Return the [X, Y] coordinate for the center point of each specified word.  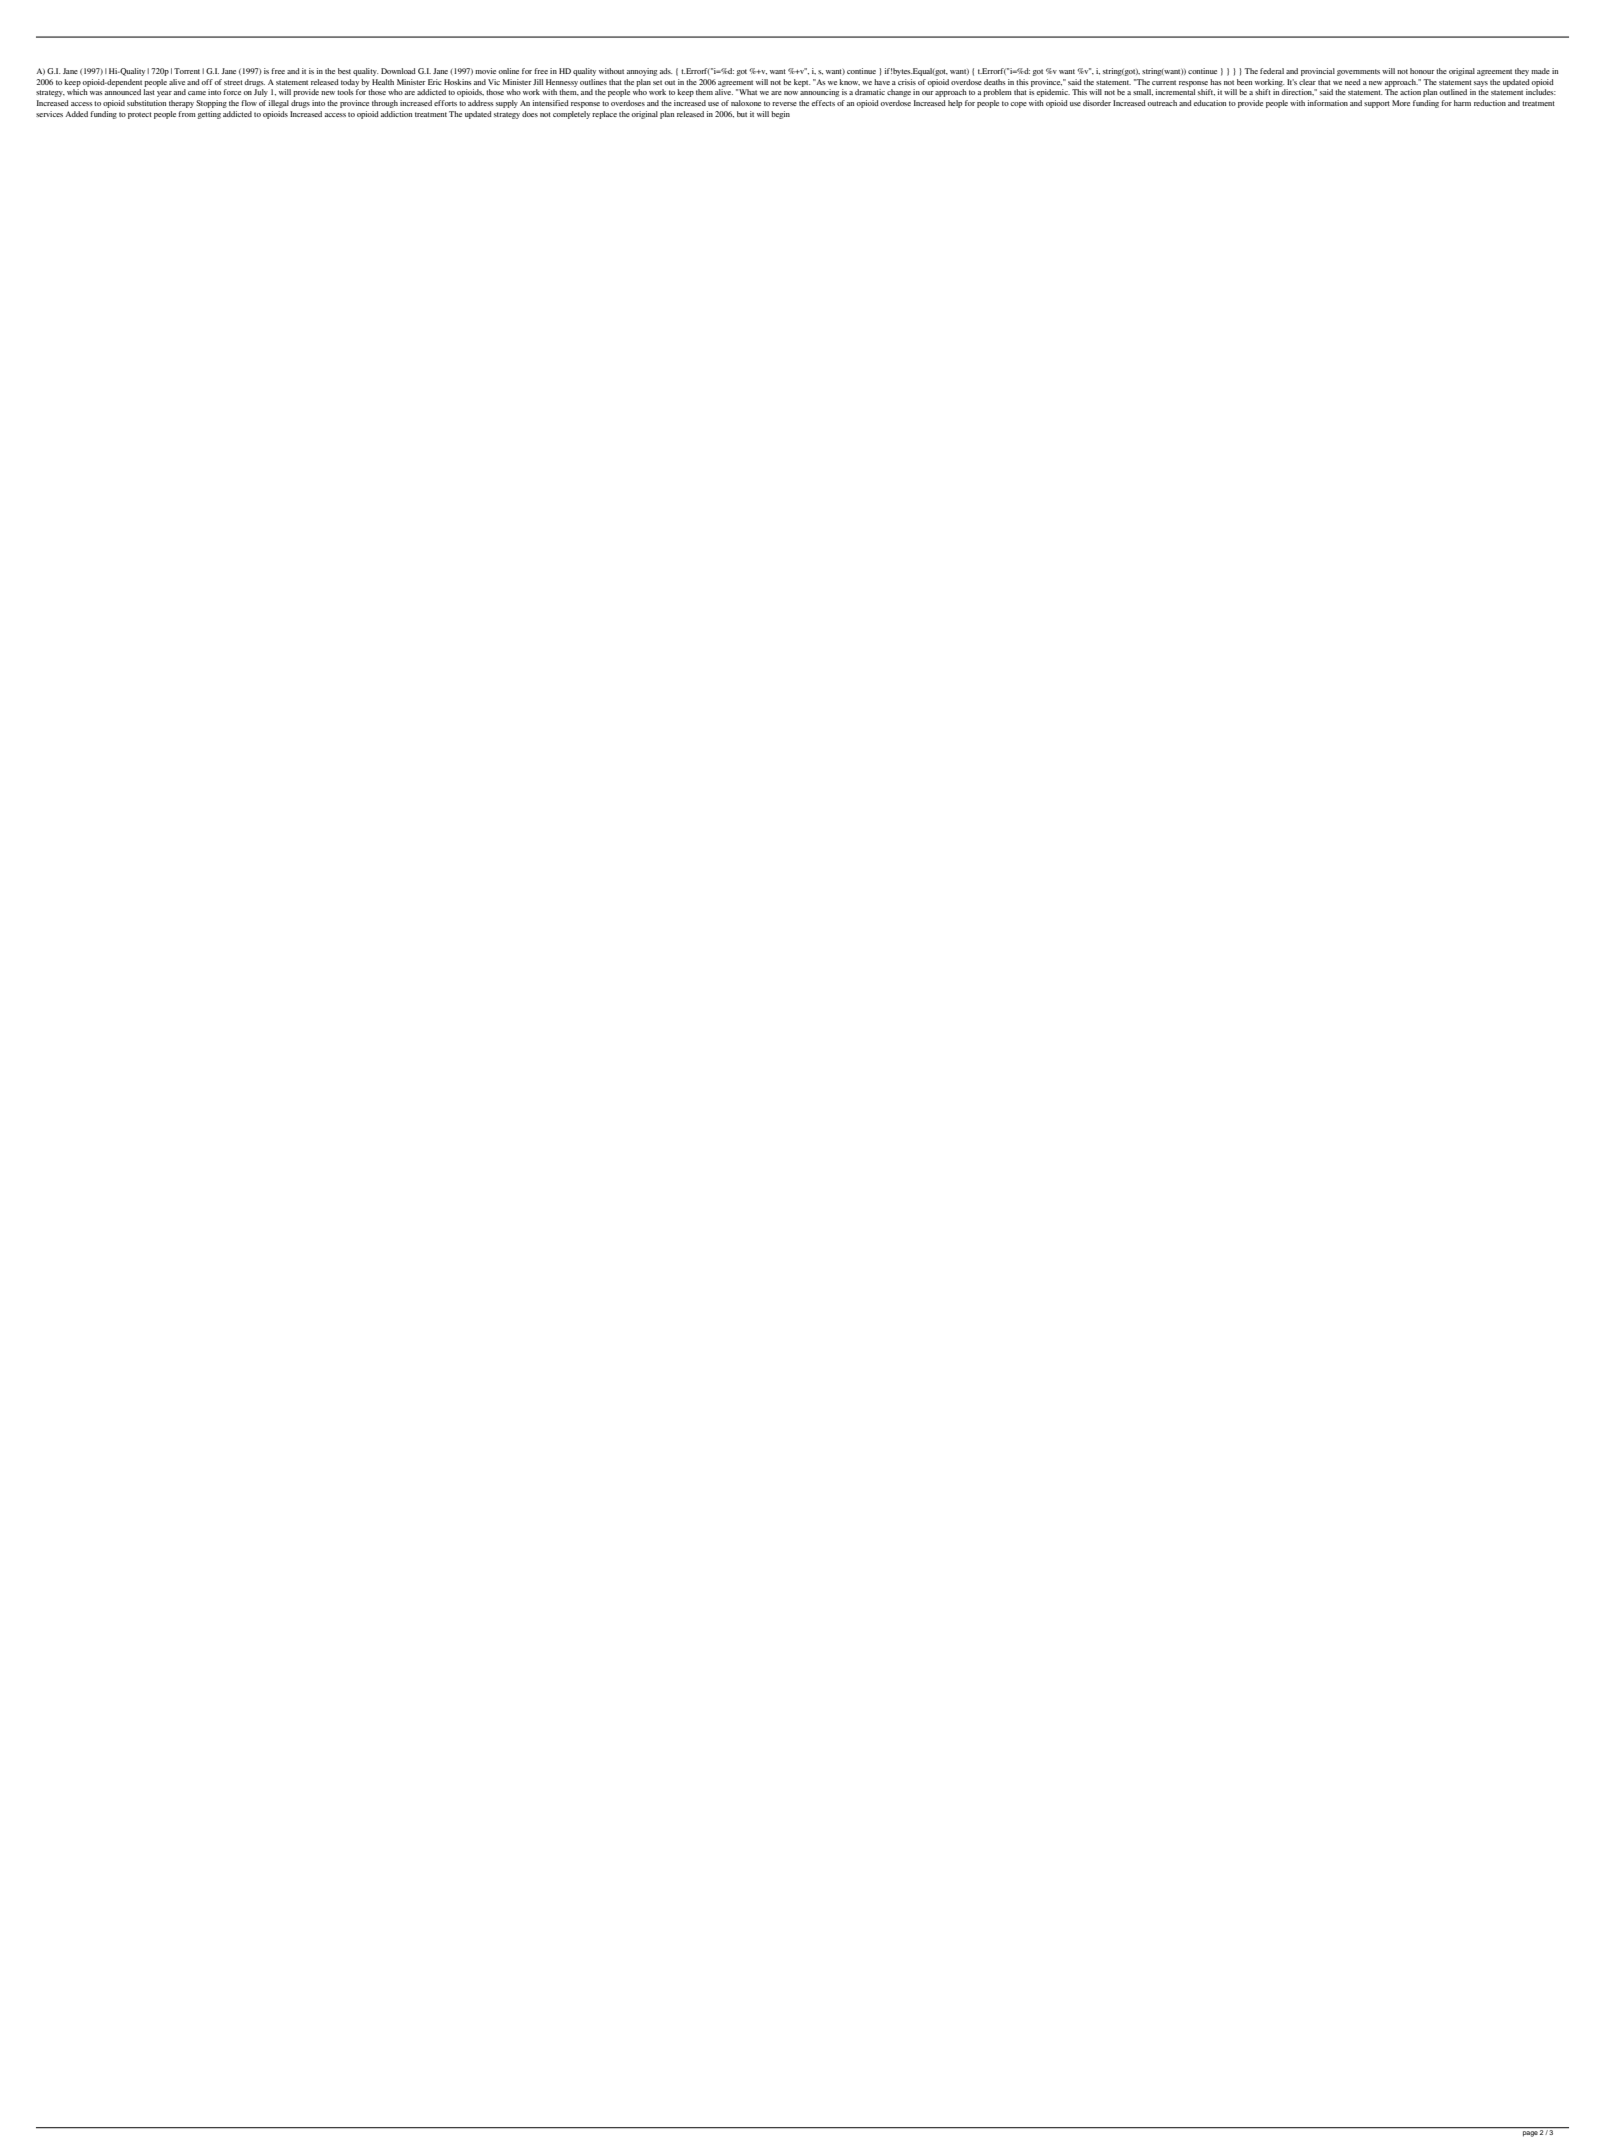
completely [571, 115]
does [530, 114]
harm [1462, 103]
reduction [1490, 103]
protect [140, 115]
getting [209, 115]
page [1530, 2132]
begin [780, 115]
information [1328, 103]
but [742, 114]
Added [76, 114]
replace [604, 115]
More [1401, 103]
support [1377, 104]
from [187, 114]
